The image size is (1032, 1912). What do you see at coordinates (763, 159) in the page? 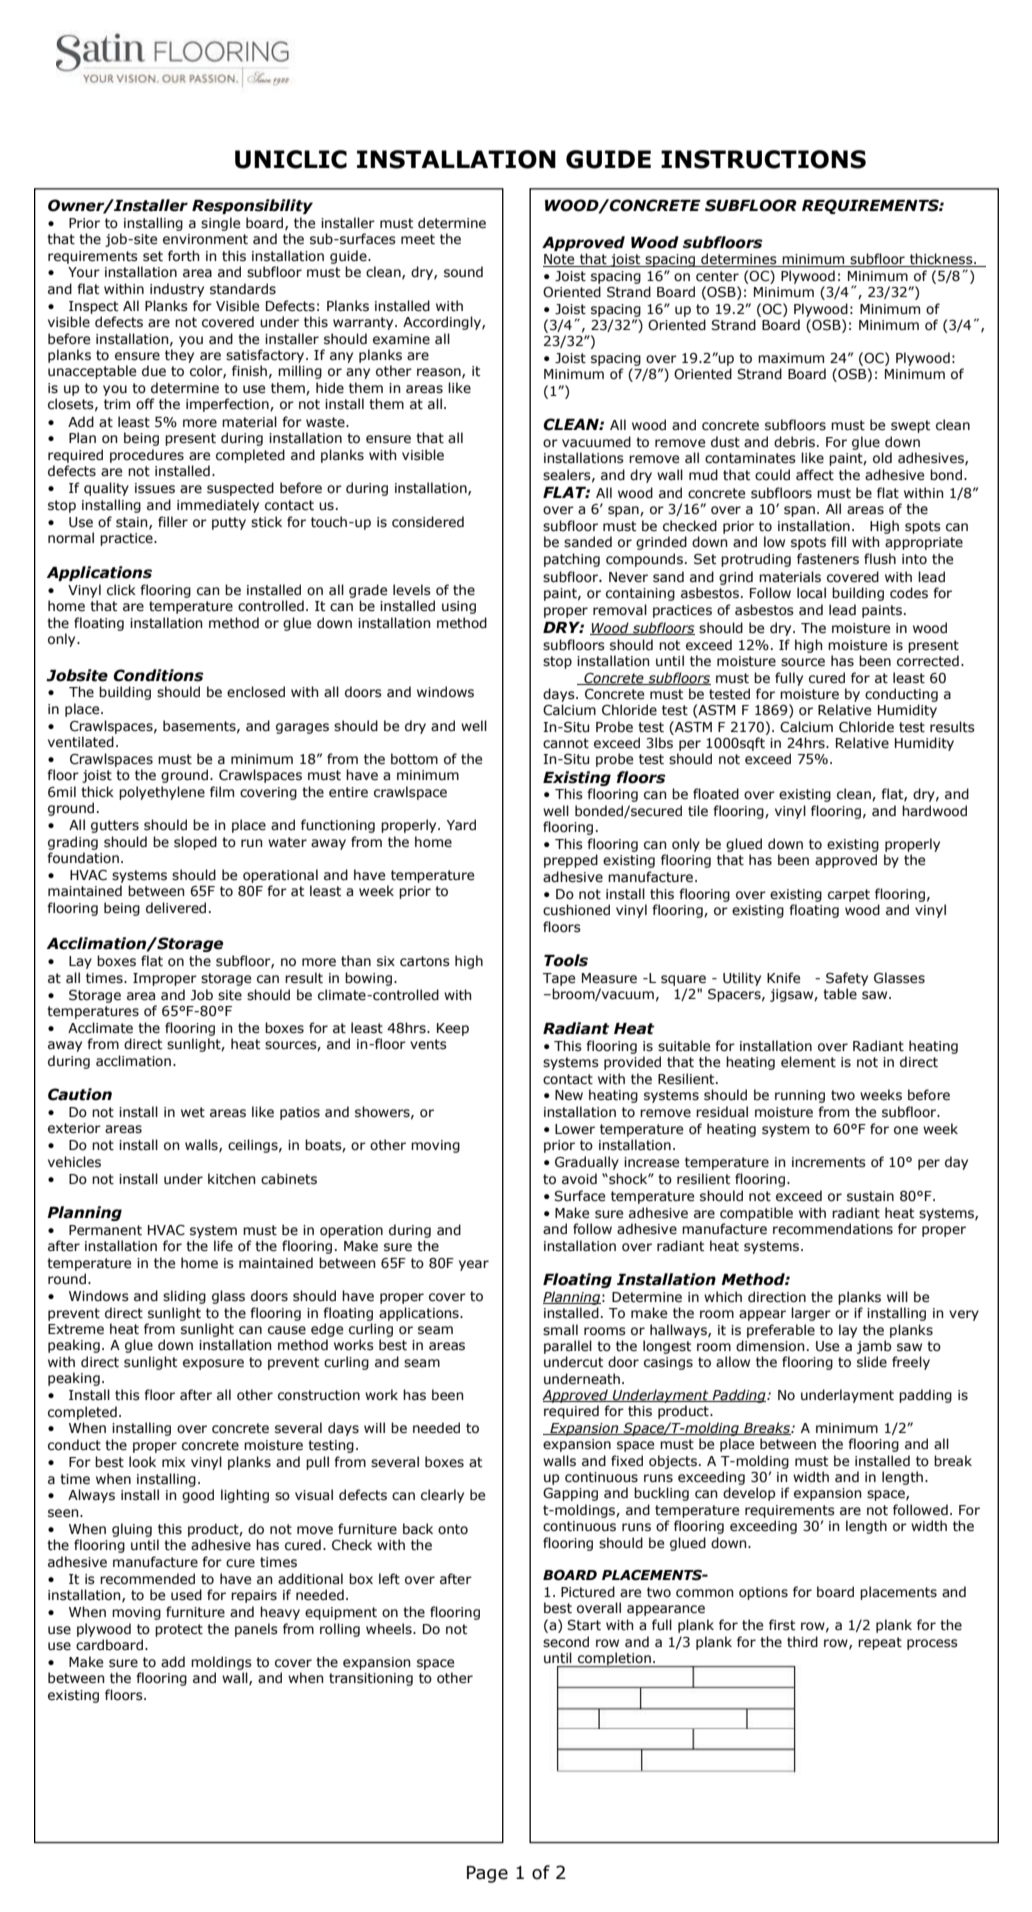
I see `INSTRUCTIONS` at bounding box center [763, 159].
